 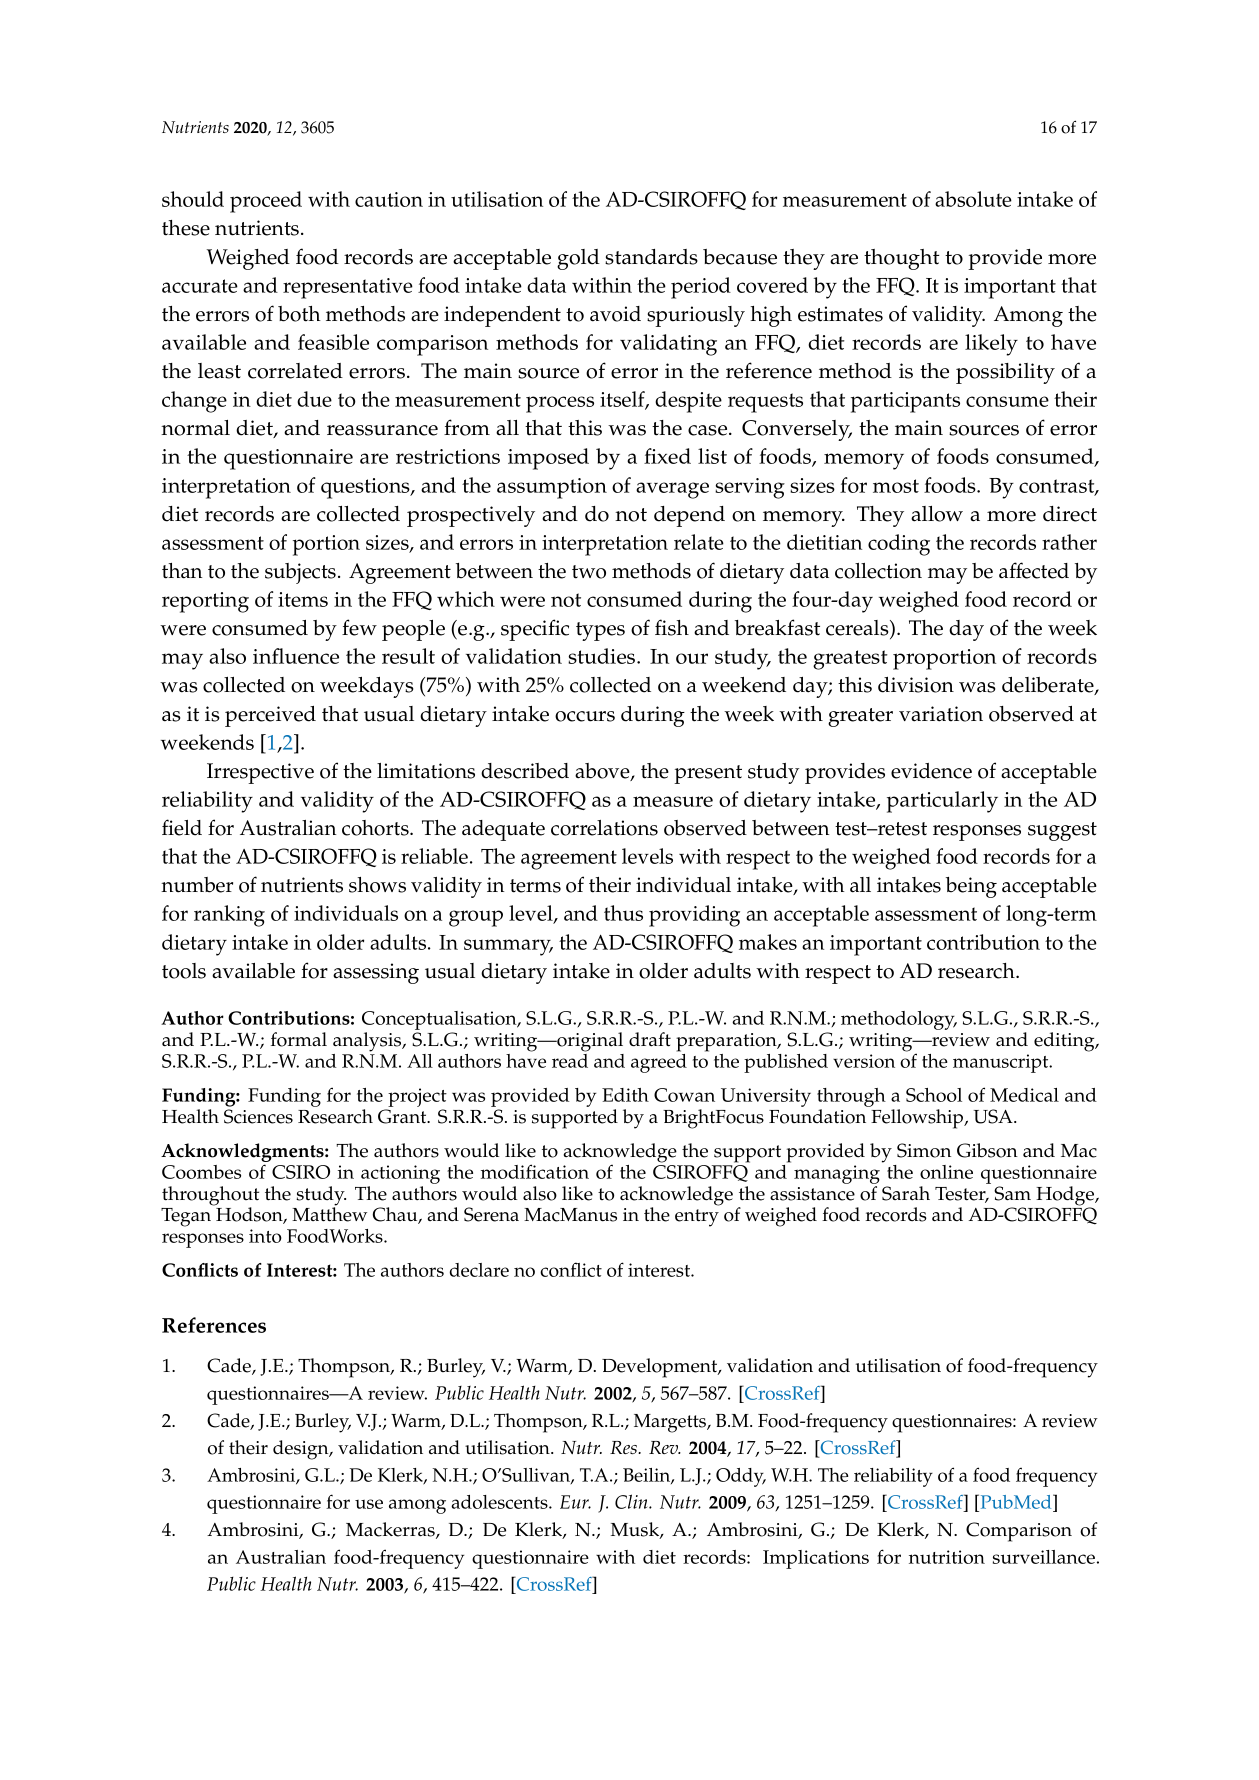 What do you see at coordinates (229, 916) in the document?
I see `ranking` at bounding box center [229, 916].
